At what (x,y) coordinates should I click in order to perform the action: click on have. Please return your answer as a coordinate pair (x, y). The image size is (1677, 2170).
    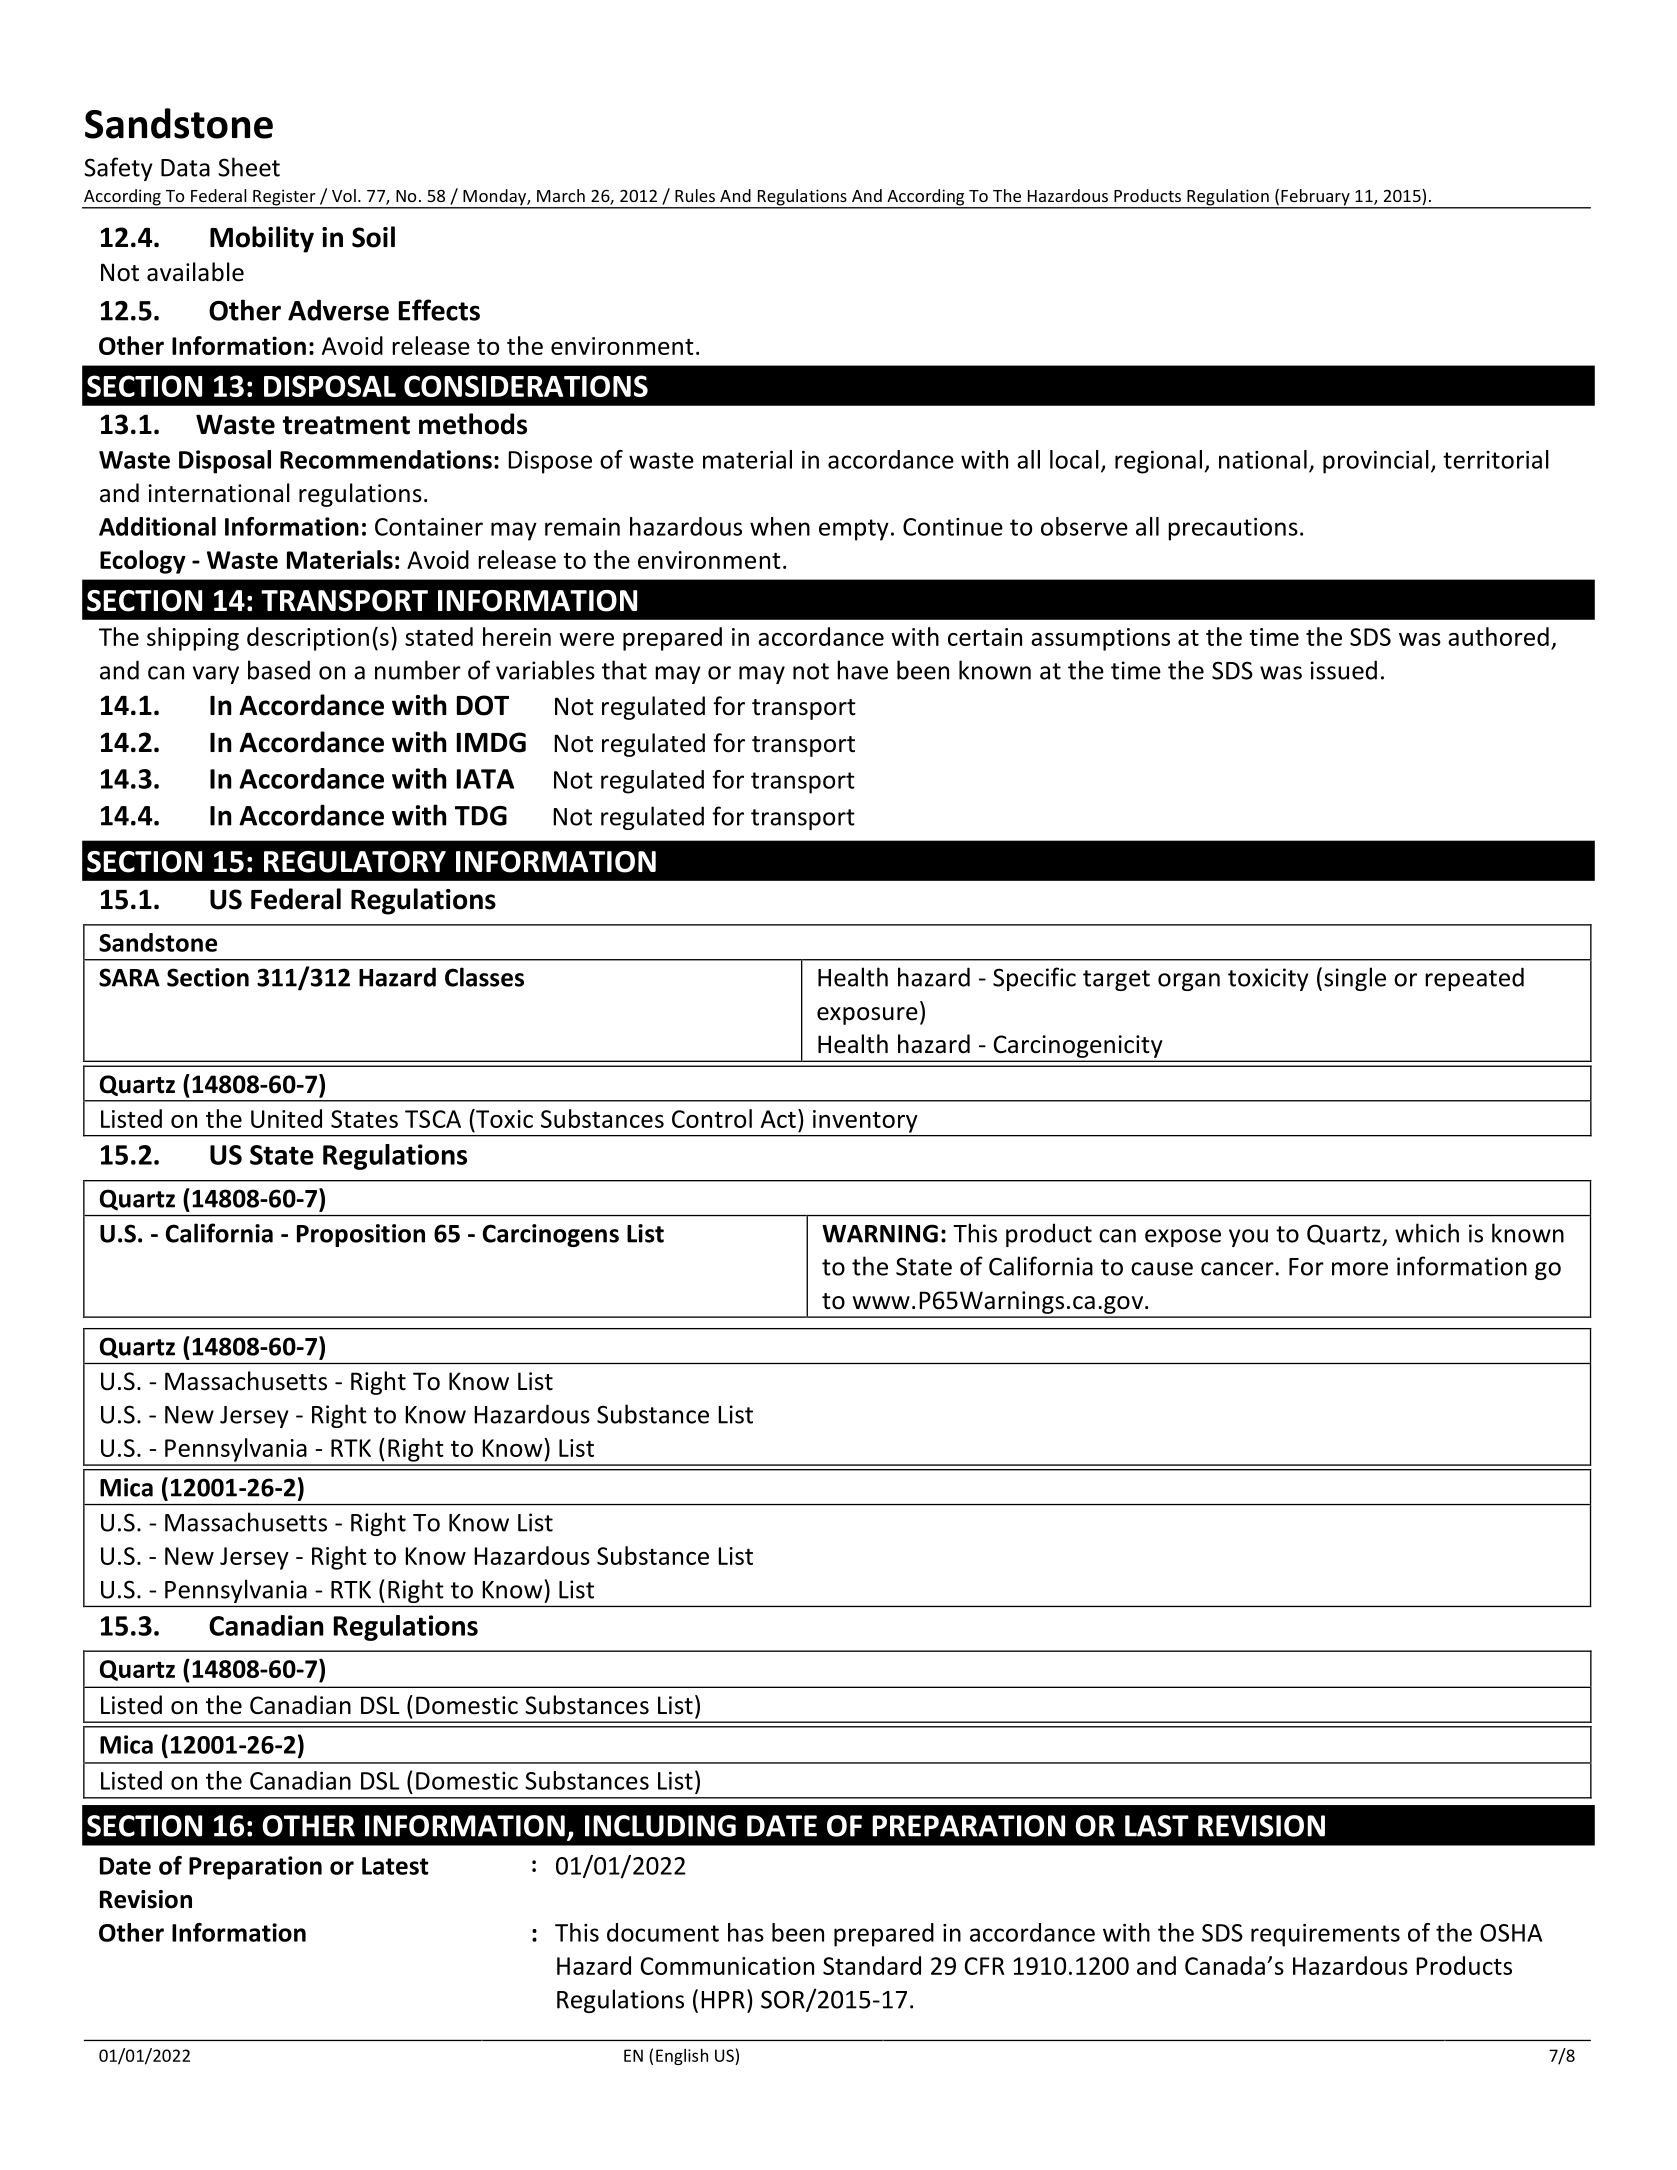
    Looking at the image, I should click on (862, 670).
